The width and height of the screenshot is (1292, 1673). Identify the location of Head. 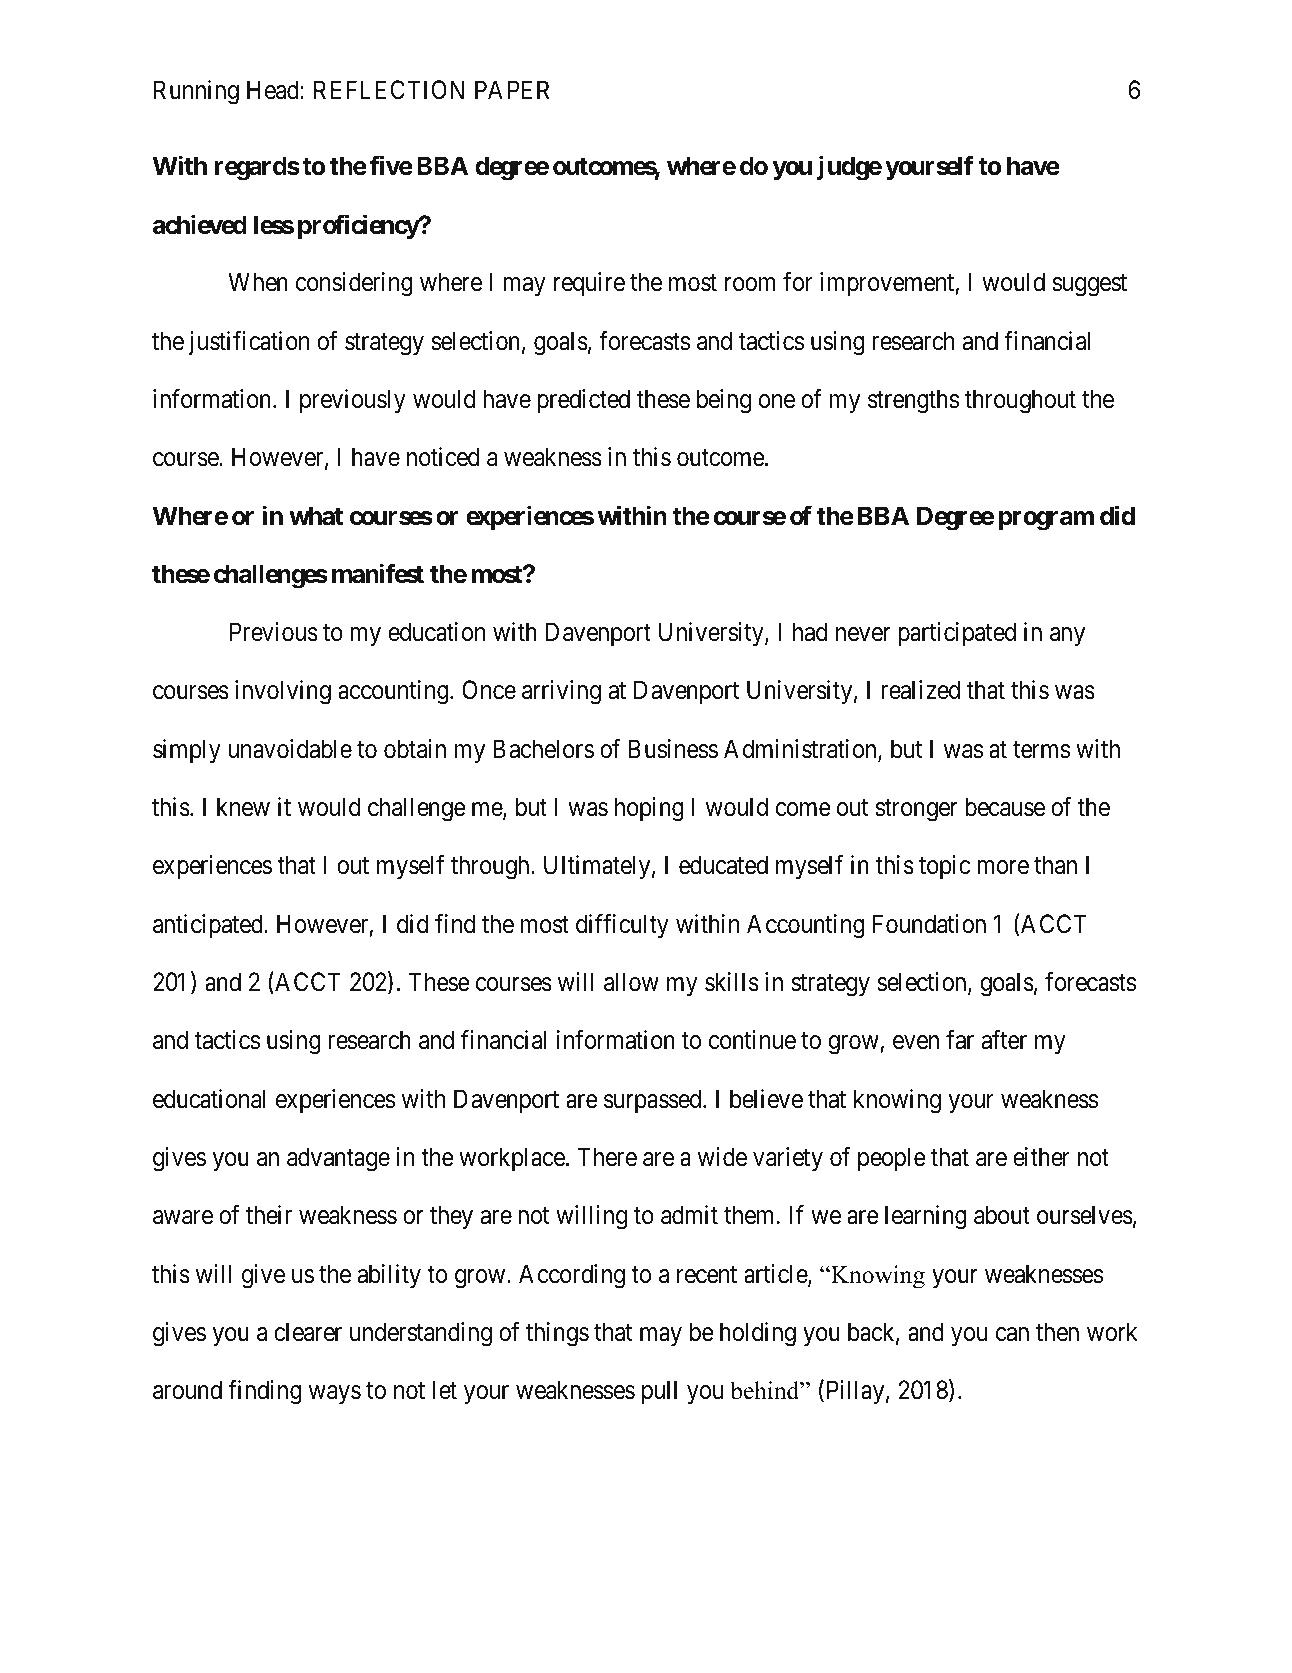
(274, 90).
